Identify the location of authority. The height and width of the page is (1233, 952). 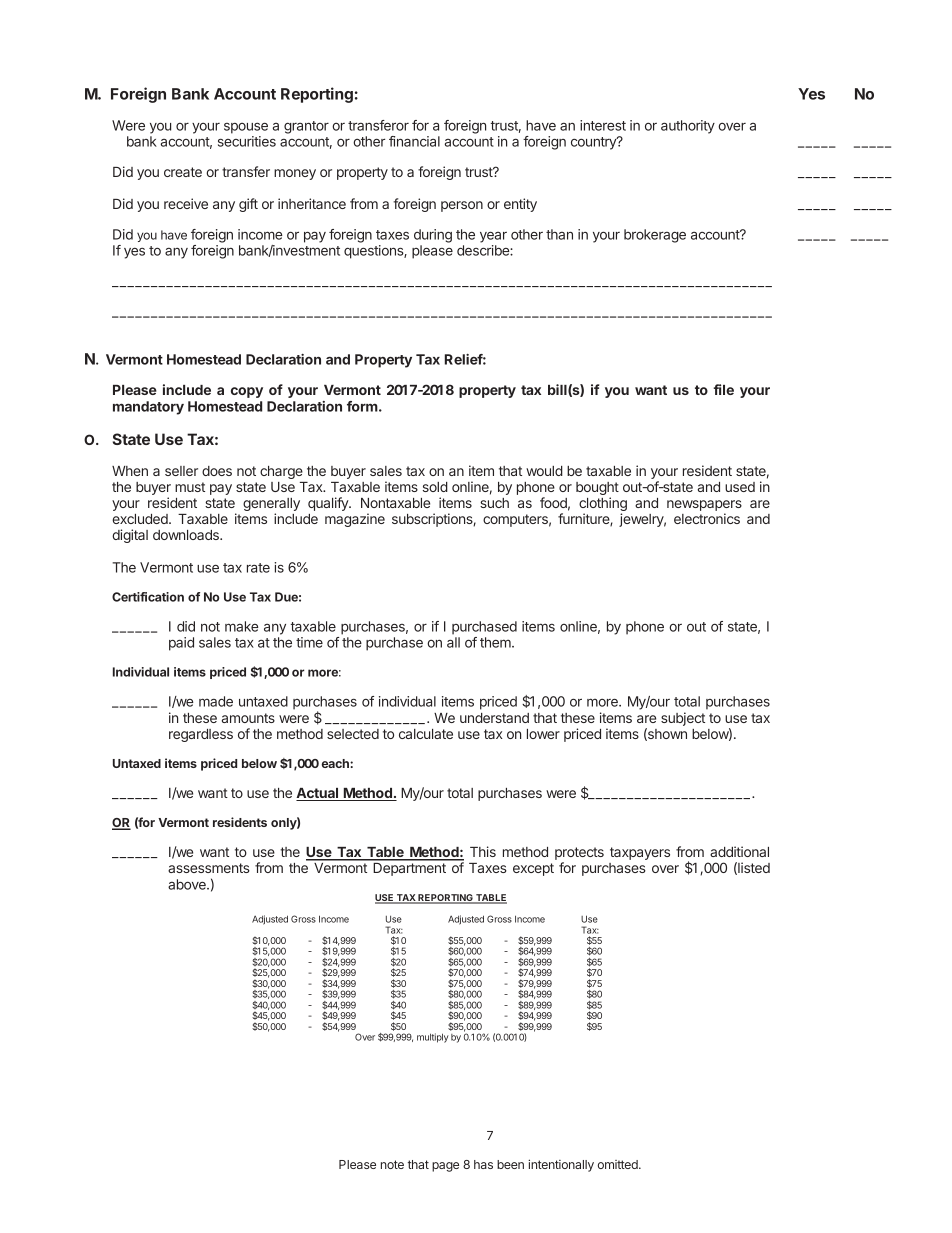
(688, 127).
